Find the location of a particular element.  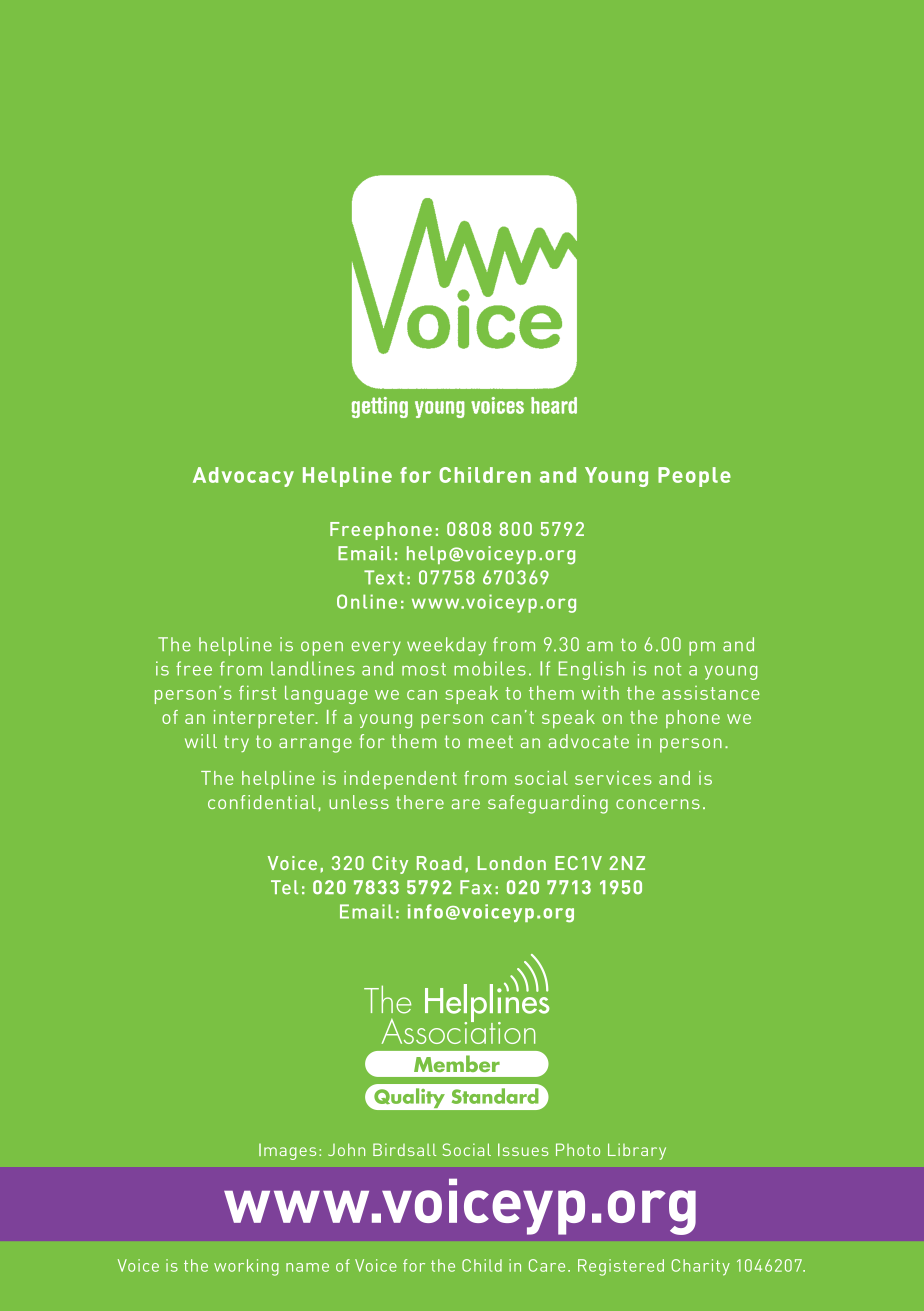

Fax is located at coordinates (476, 887).
